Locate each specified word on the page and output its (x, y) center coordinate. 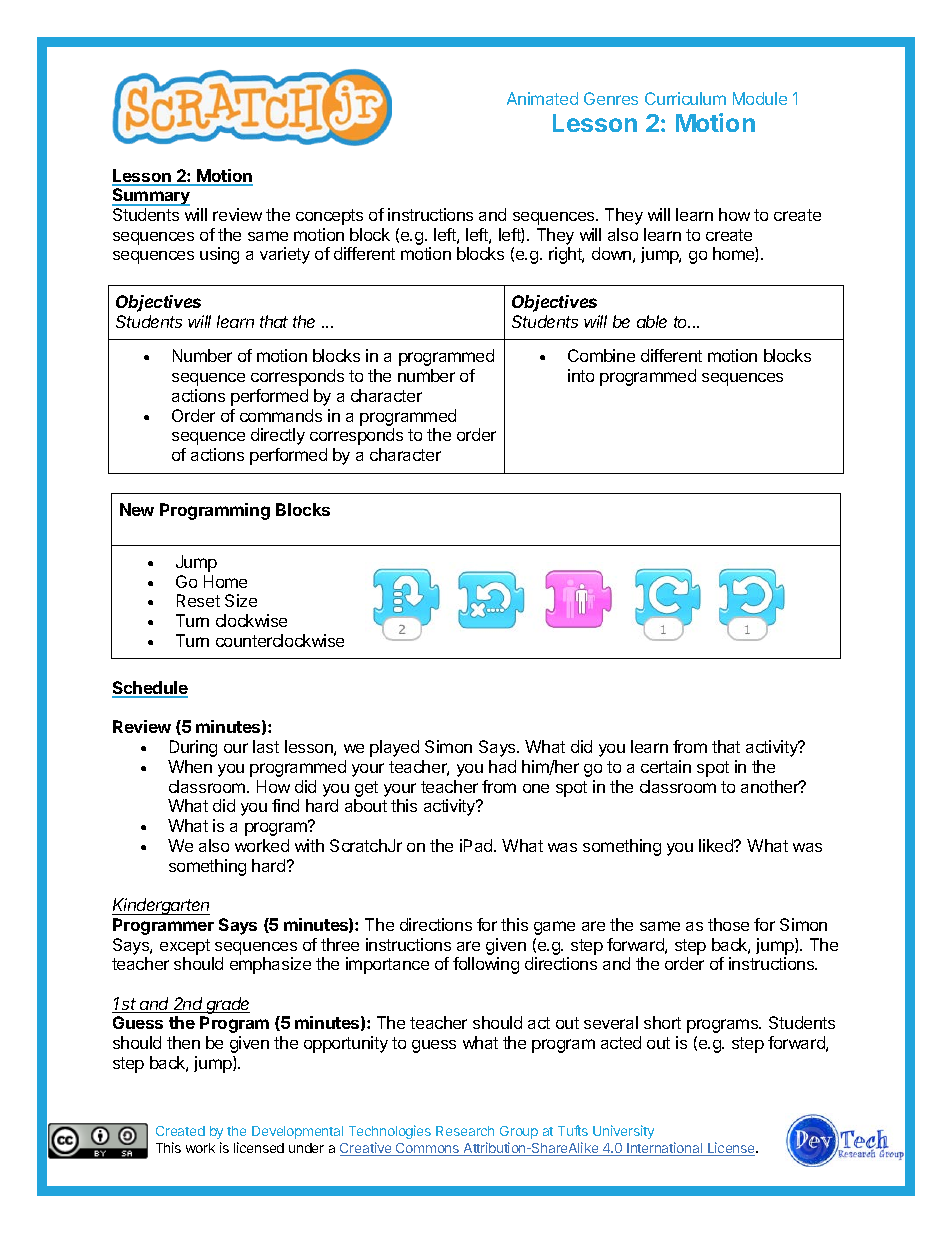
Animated (542, 98)
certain (666, 766)
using (219, 255)
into (581, 375)
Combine (601, 355)
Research (465, 1131)
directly (278, 436)
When (190, 766)
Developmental (297, 1132)
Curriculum (685, 98)
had (502, 766)
